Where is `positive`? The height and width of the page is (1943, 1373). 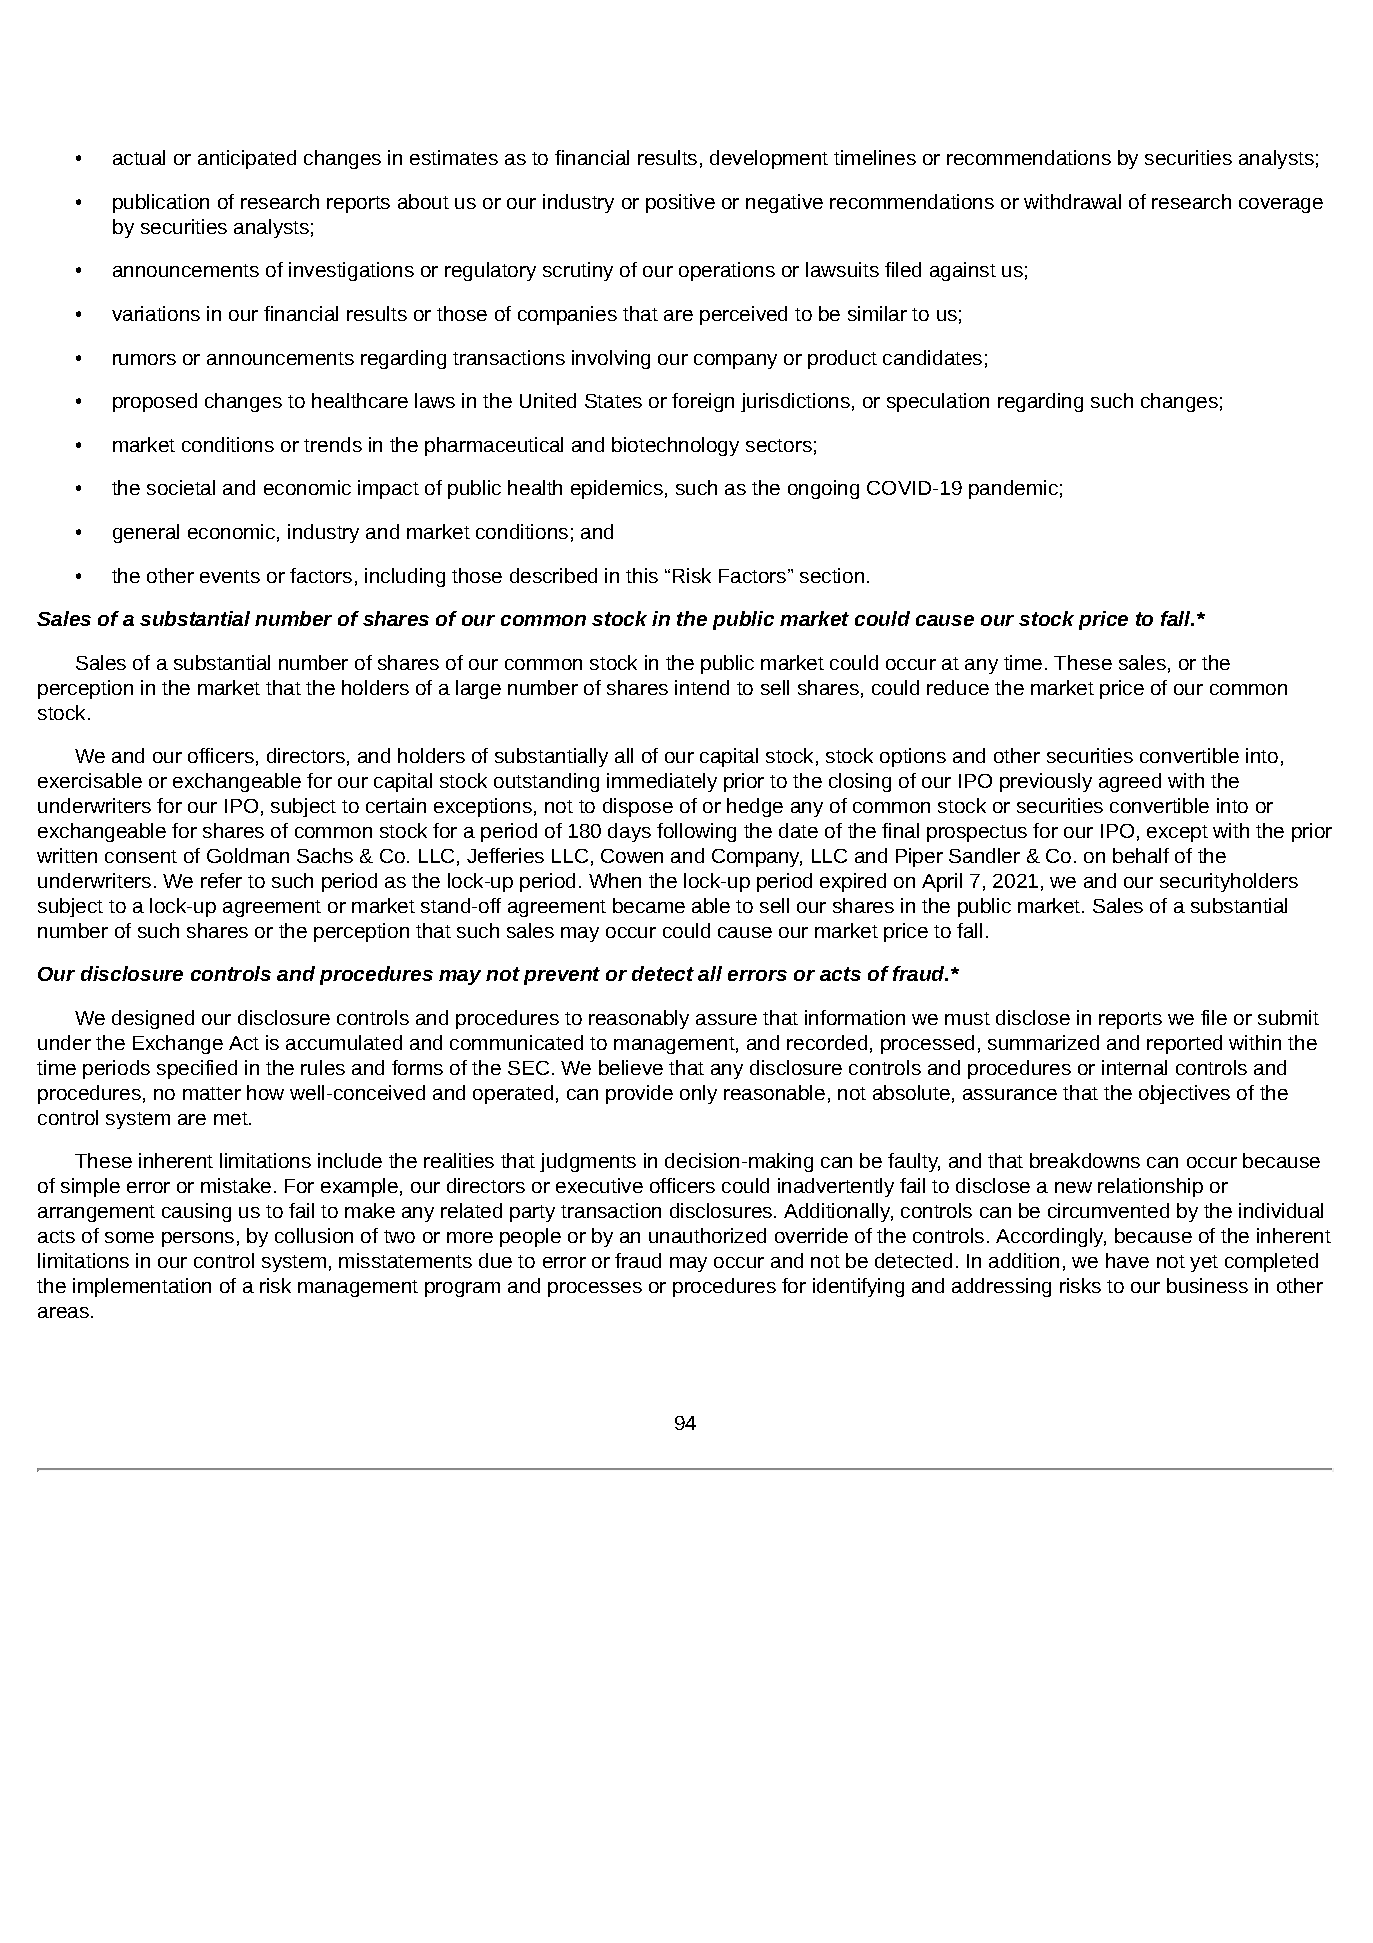
positive is located at coordinates (680, 203).
